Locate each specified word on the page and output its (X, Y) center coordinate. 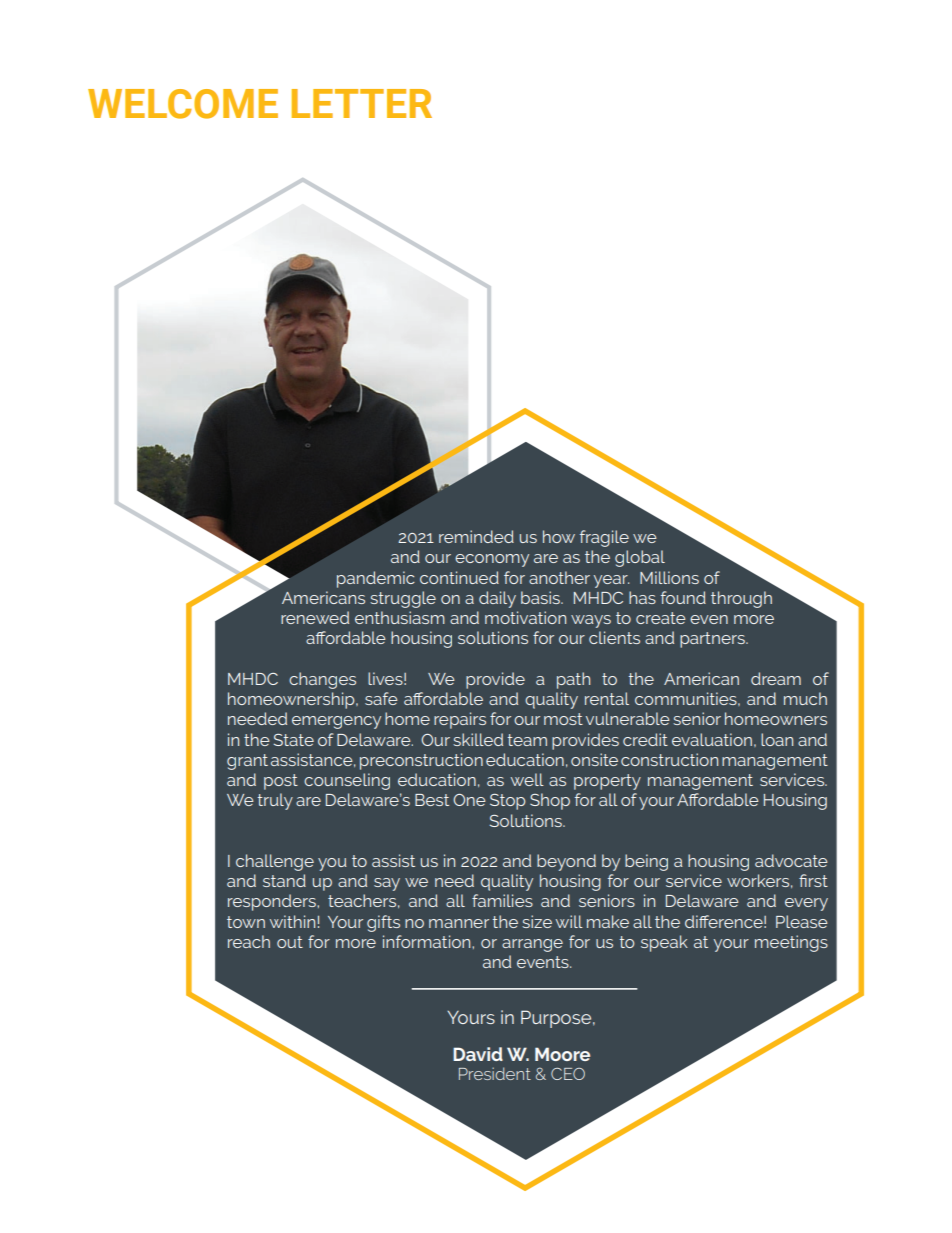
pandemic (376, 579)
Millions (669, 577)
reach (249, 941)
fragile (604, 538)
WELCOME (183, 104)
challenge (275, 862)
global (640, 558)
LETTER (362, 103)
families (502, 900)
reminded (476, 536)
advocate (791, 860)
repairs (460, 720)
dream (776, 678)
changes (322, 680)
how (559, 536)
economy (492, 560)
